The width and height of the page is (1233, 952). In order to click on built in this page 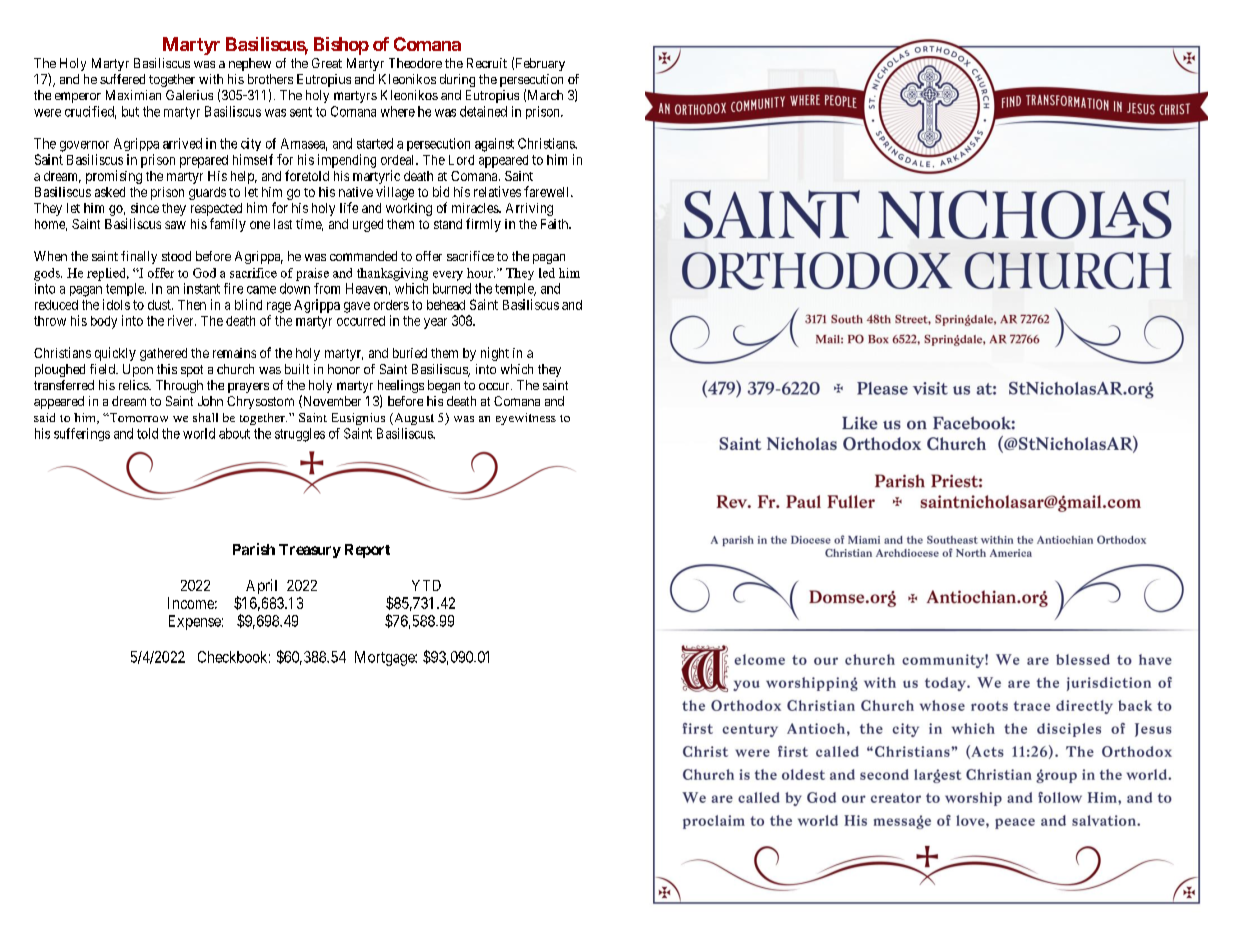, I will do `click(297, 369)`.
